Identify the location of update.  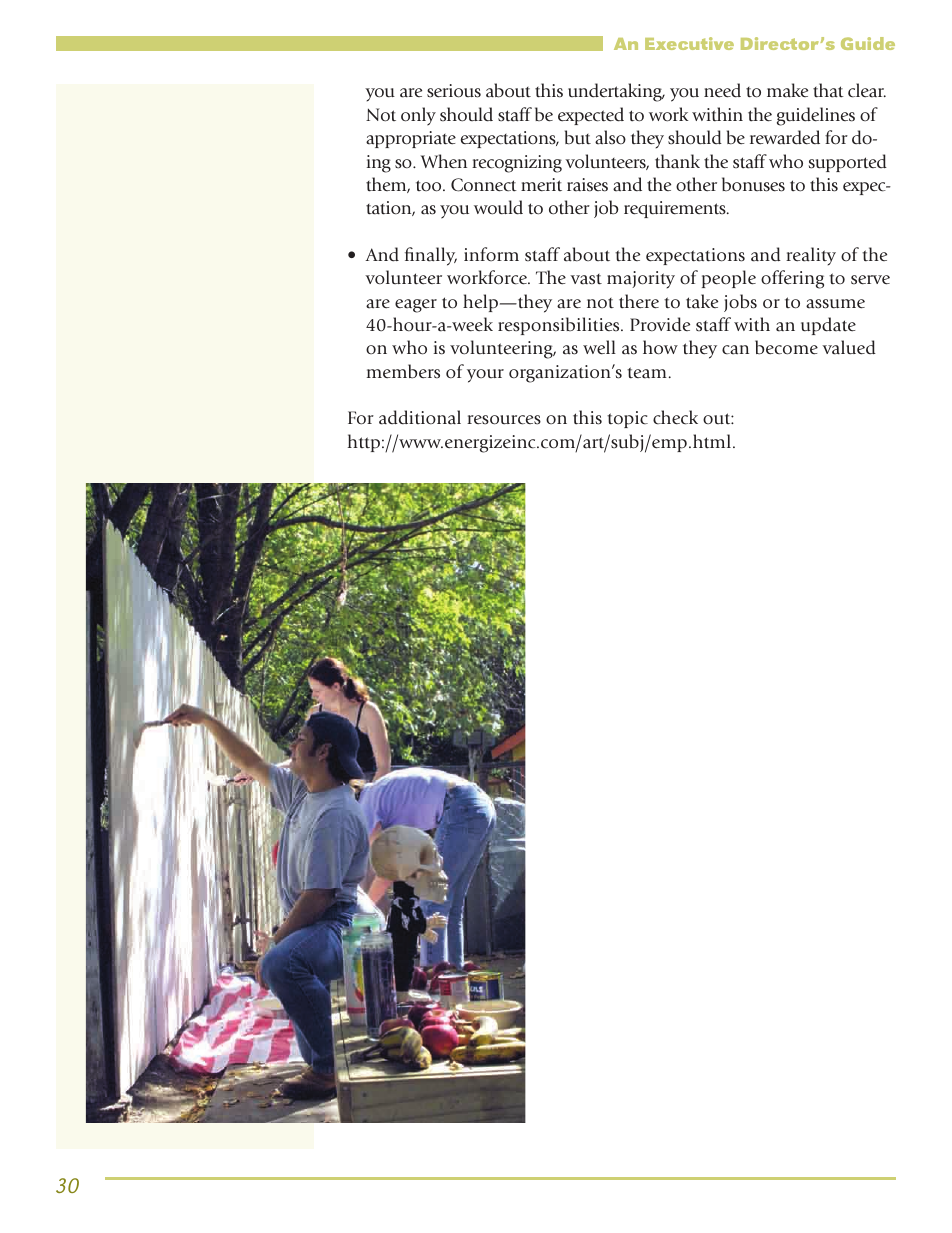
(828, 326).
